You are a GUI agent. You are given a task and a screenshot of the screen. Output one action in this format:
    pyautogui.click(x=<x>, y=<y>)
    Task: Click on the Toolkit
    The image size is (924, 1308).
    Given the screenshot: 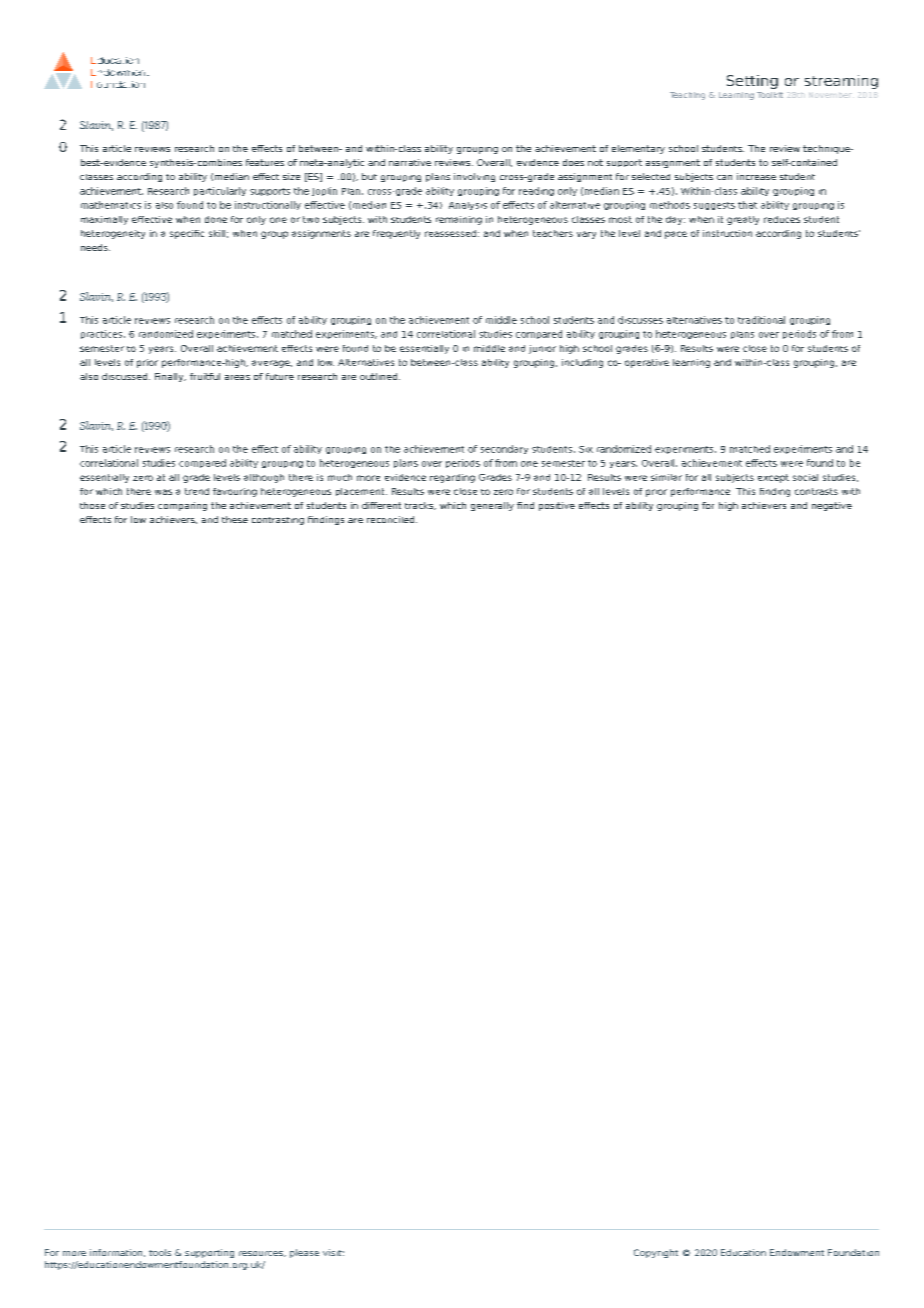 What is the action you would take?
    pyautogui.click(x=770, y=95)
